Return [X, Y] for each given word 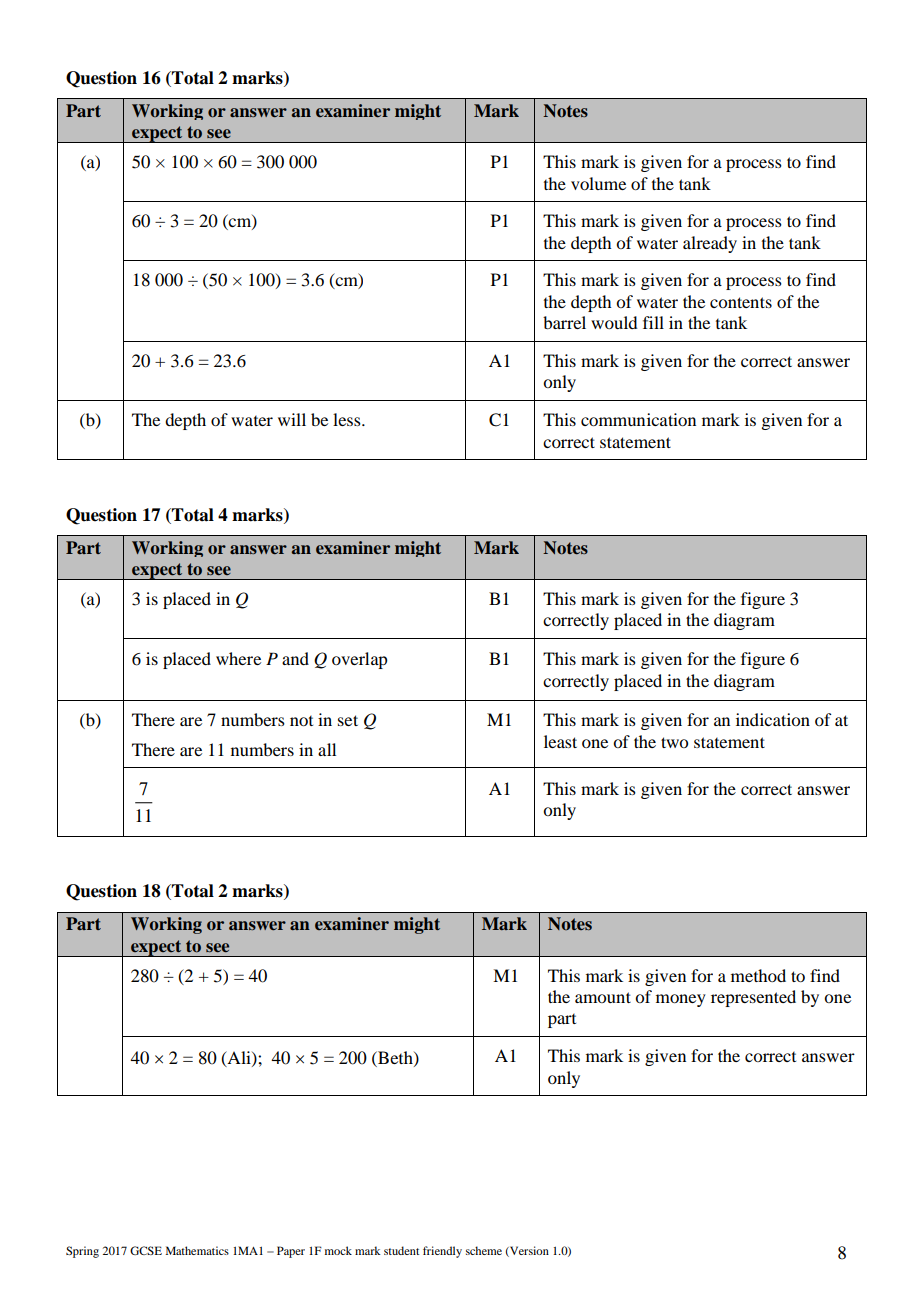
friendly [442, 1252]
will [292, 419]
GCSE [146, 1250]
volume [598, 183]
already [710, 244]
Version [528, 1251]
